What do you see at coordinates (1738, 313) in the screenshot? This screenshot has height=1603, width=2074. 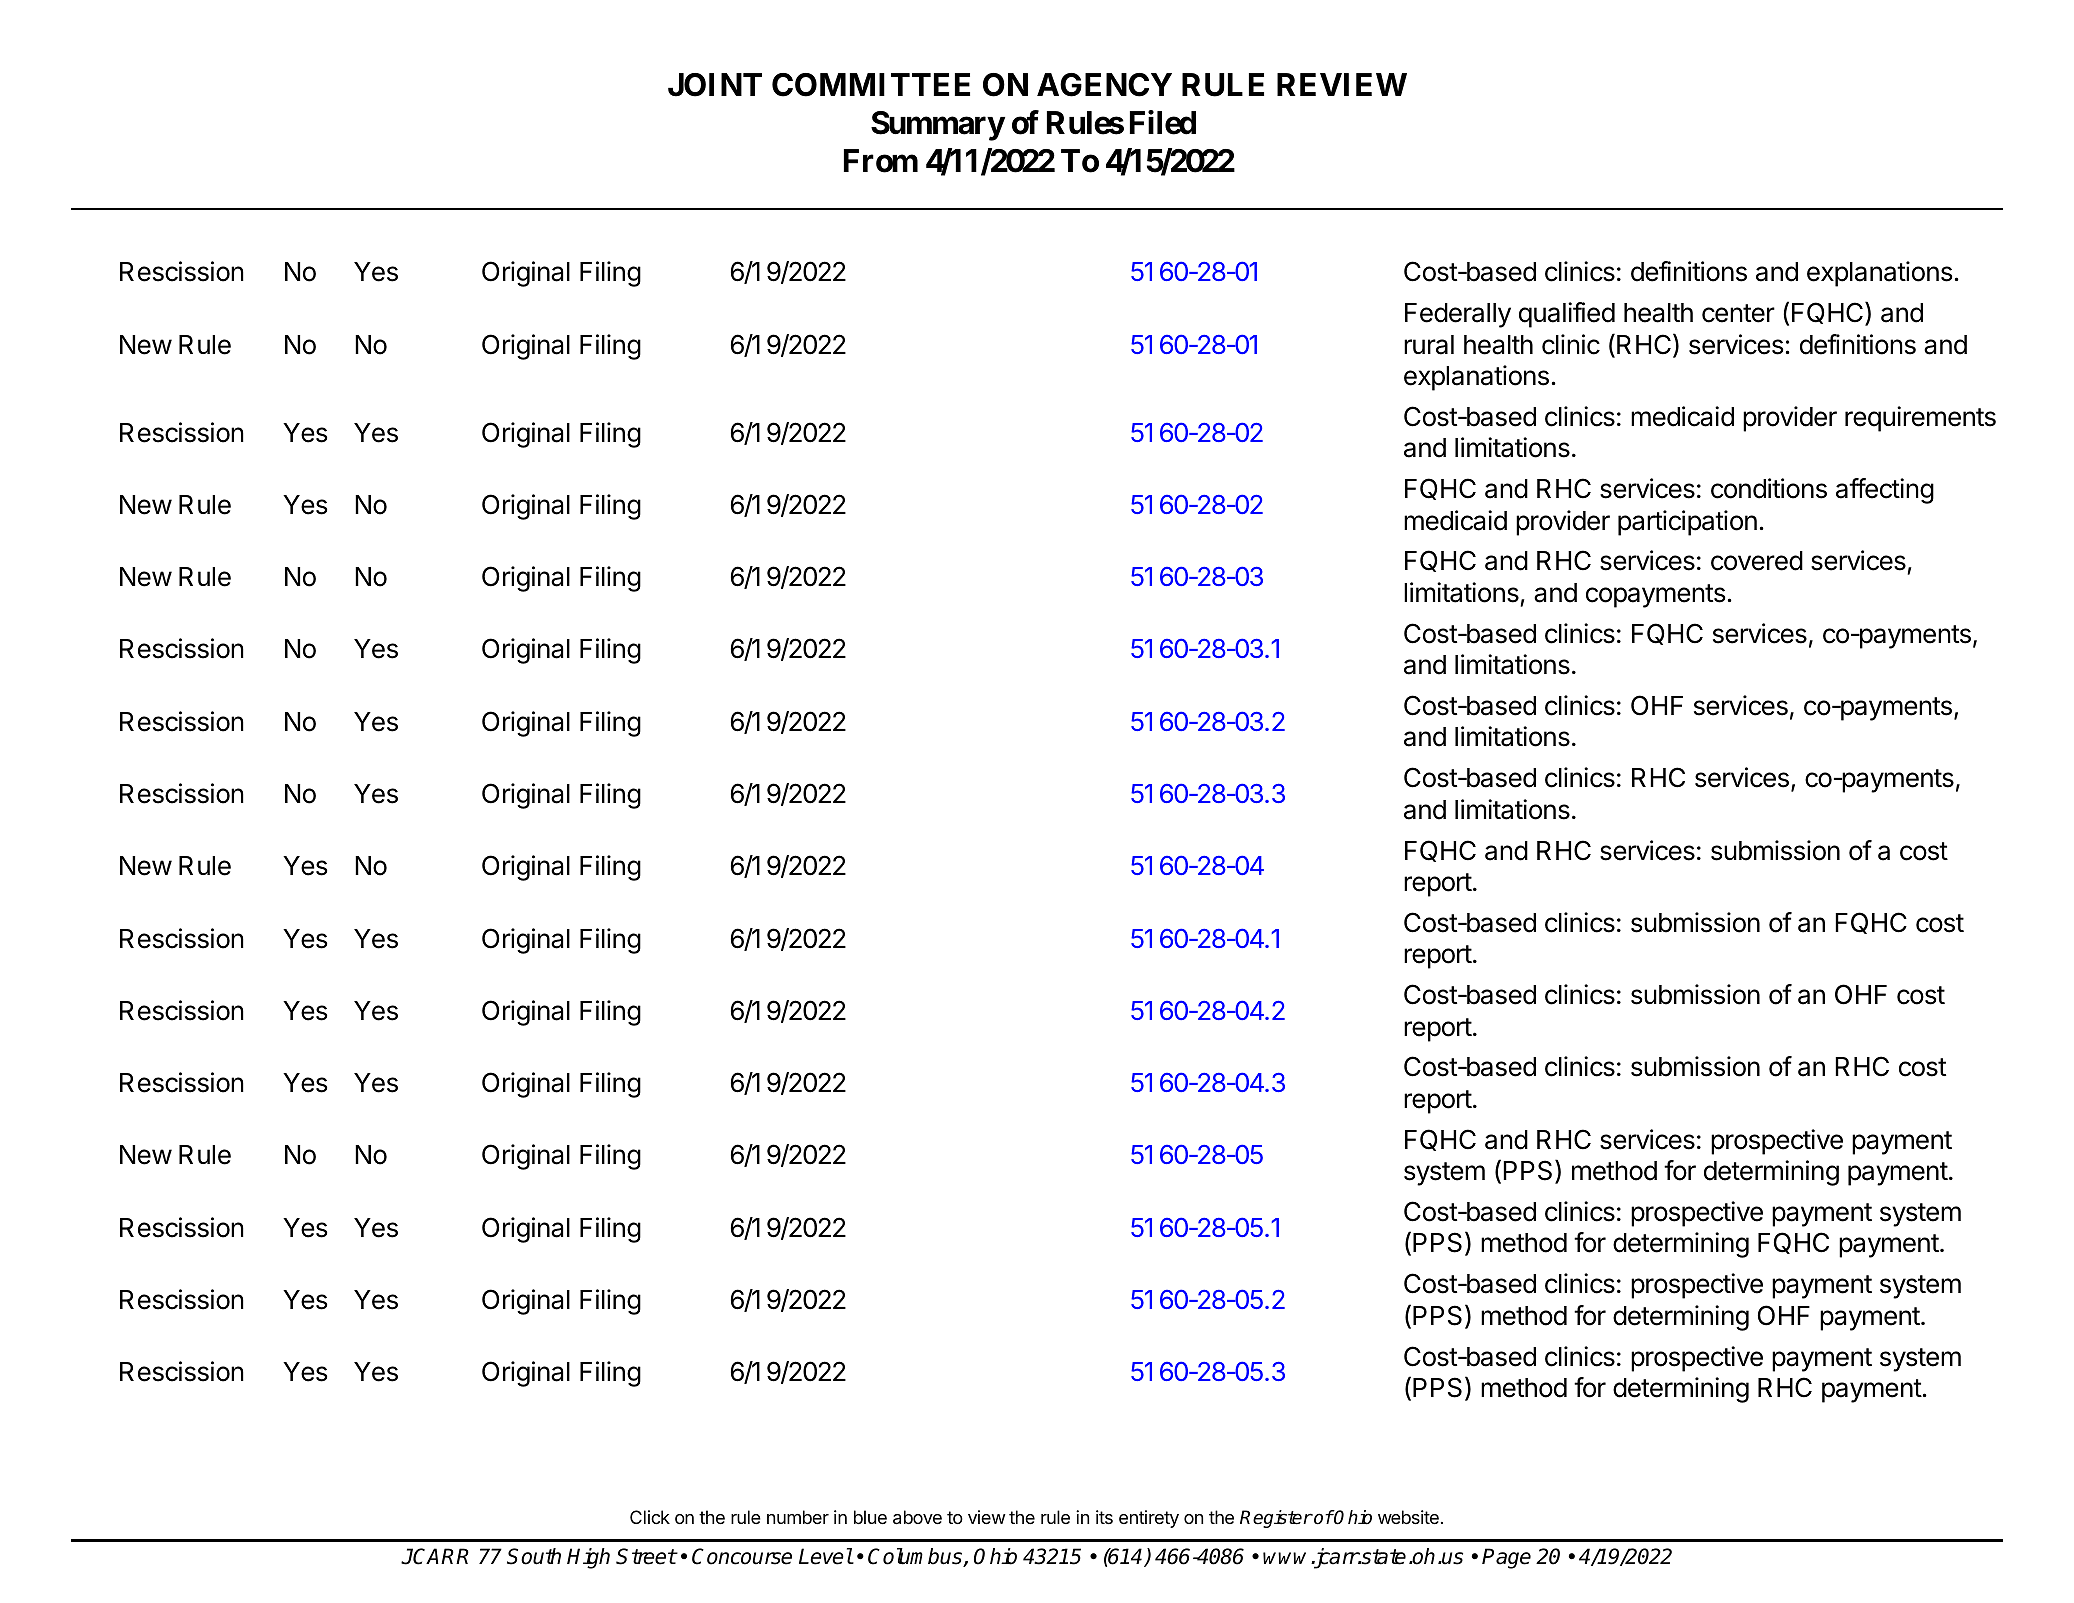 I see `center` at bounding box center [1738, 313].
